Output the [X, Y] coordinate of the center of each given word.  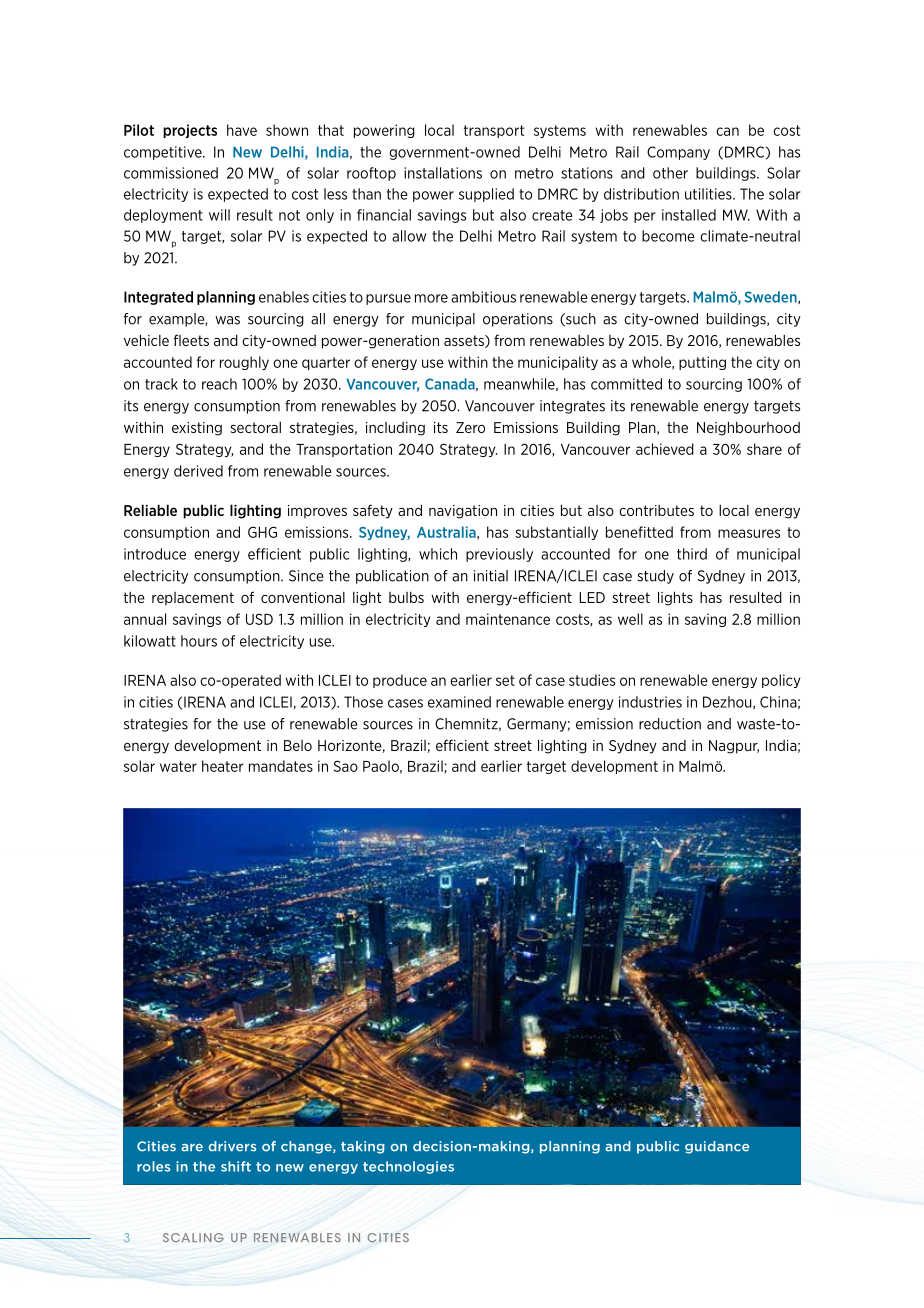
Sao [346, 766]
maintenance [508, 619]
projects [190, 131]
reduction [670, 724]
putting [702, 363]
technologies [408, 1167]
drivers [232, 1146]
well [630, 619]
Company [678, 153]
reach [219, 384]
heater [223, 766]
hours [199, 641]
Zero [470, 427]
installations [443, 173]
